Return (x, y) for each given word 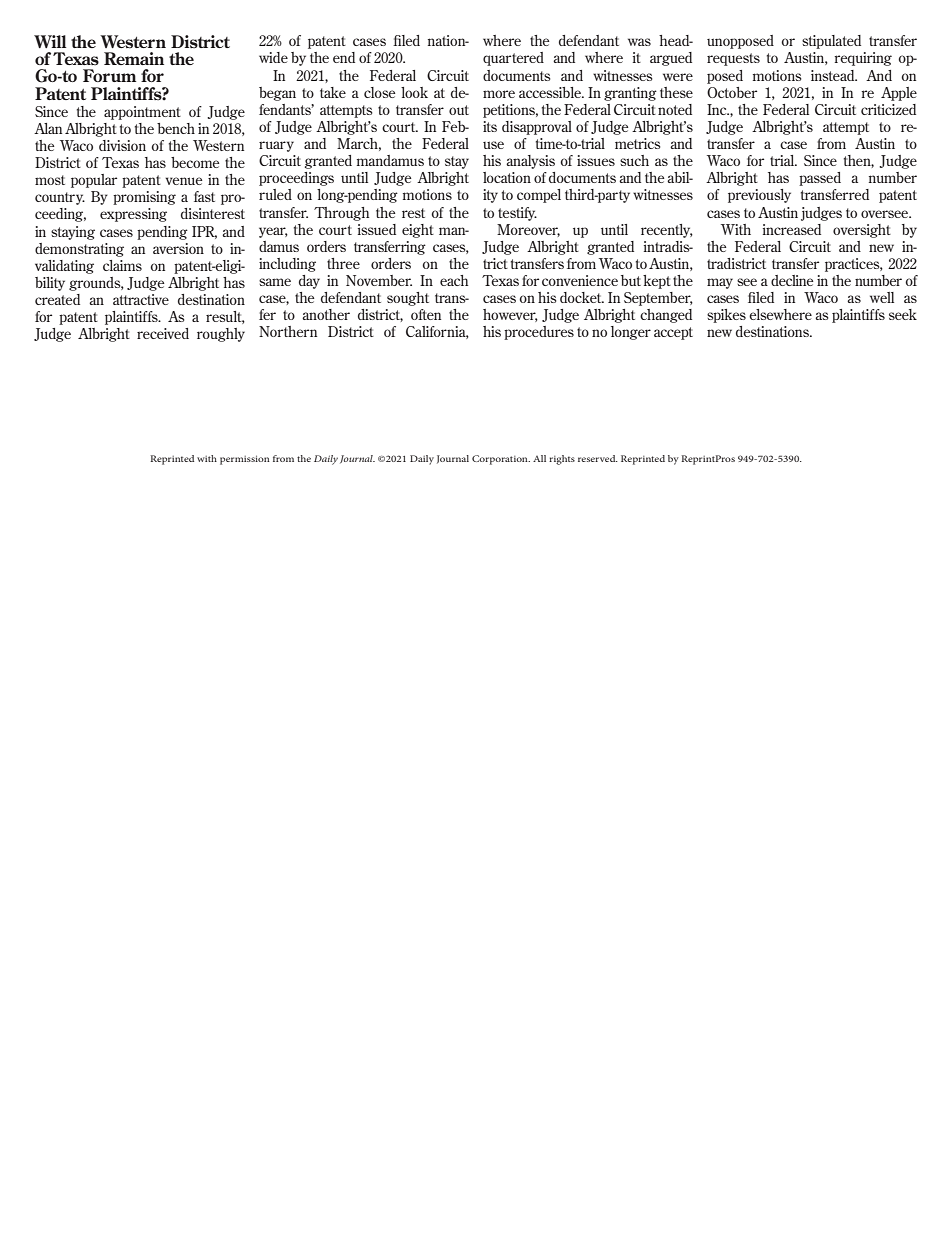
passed (820, 179)
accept (673, 333)
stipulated (831, 42)
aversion (178, 248)
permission (245, 460)
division (122, 145)
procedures (539, 333)
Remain (134, 58)
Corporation (501, 460)
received (163, 333)
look (414, 92)
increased (792, 229)
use (493, 145)
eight (418, 231)
